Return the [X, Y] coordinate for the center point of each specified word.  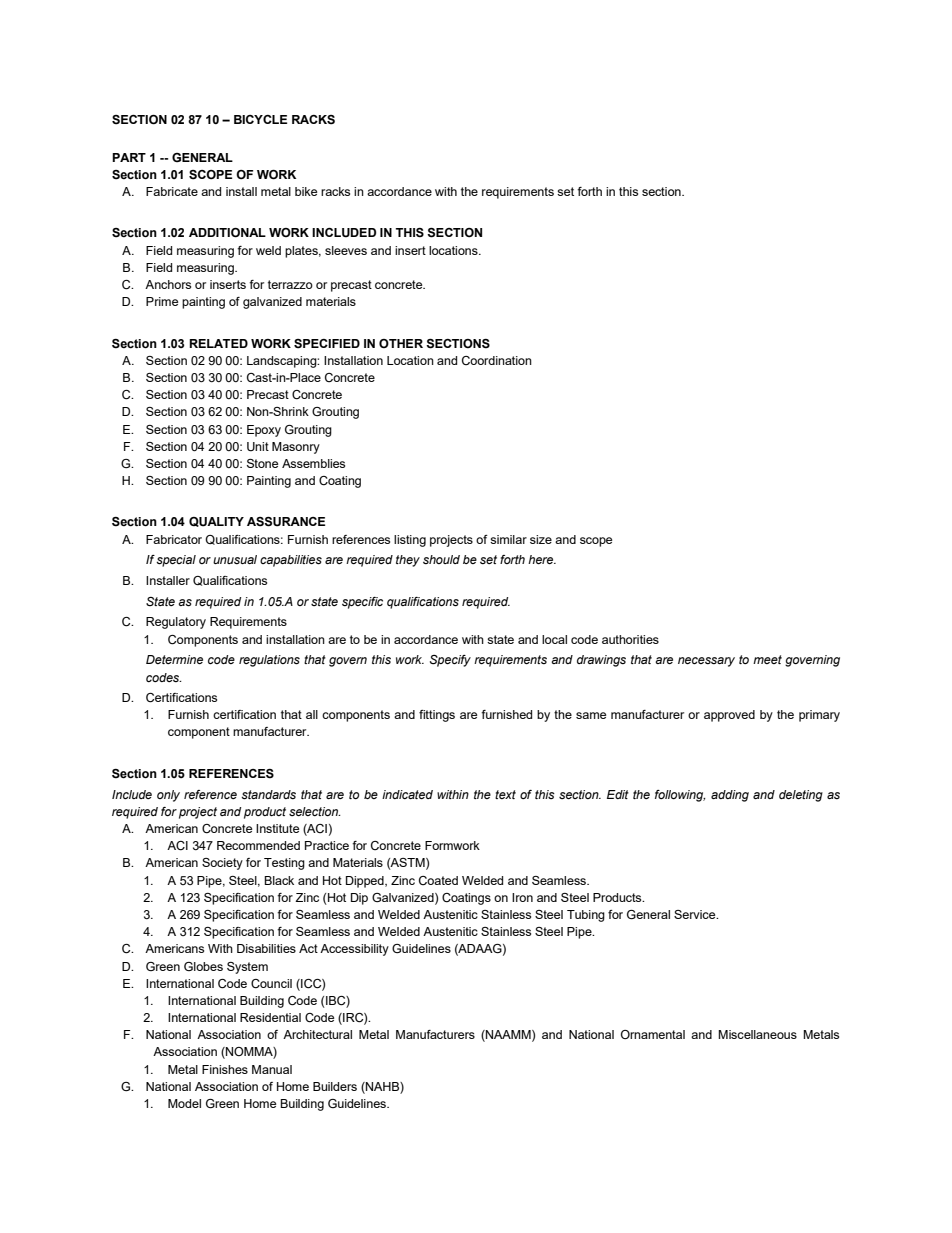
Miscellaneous [757, 1034]
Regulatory [176, 623]
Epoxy [264, 431]
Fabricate [172, 191]
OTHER [401, 343]
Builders [335, 1086]
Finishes [225, 1069]
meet [767, 659]
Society [222, 864]
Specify [450, 661]
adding [730, 796]
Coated [438, 880]
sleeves [346, 250]
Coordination [497, 360]
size [541, 539]
